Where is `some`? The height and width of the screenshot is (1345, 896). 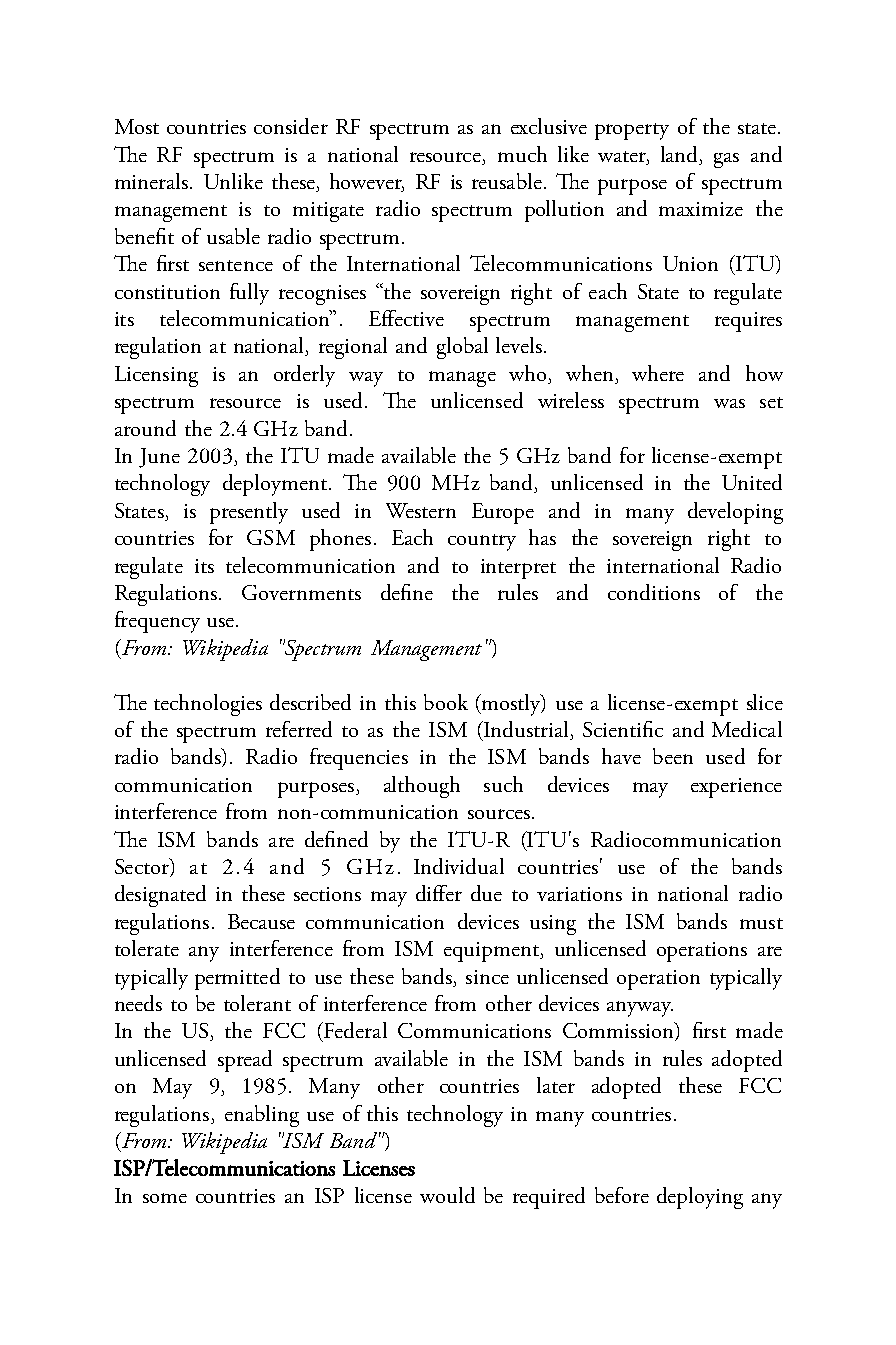 some is located at coordinates (165, 1198).
